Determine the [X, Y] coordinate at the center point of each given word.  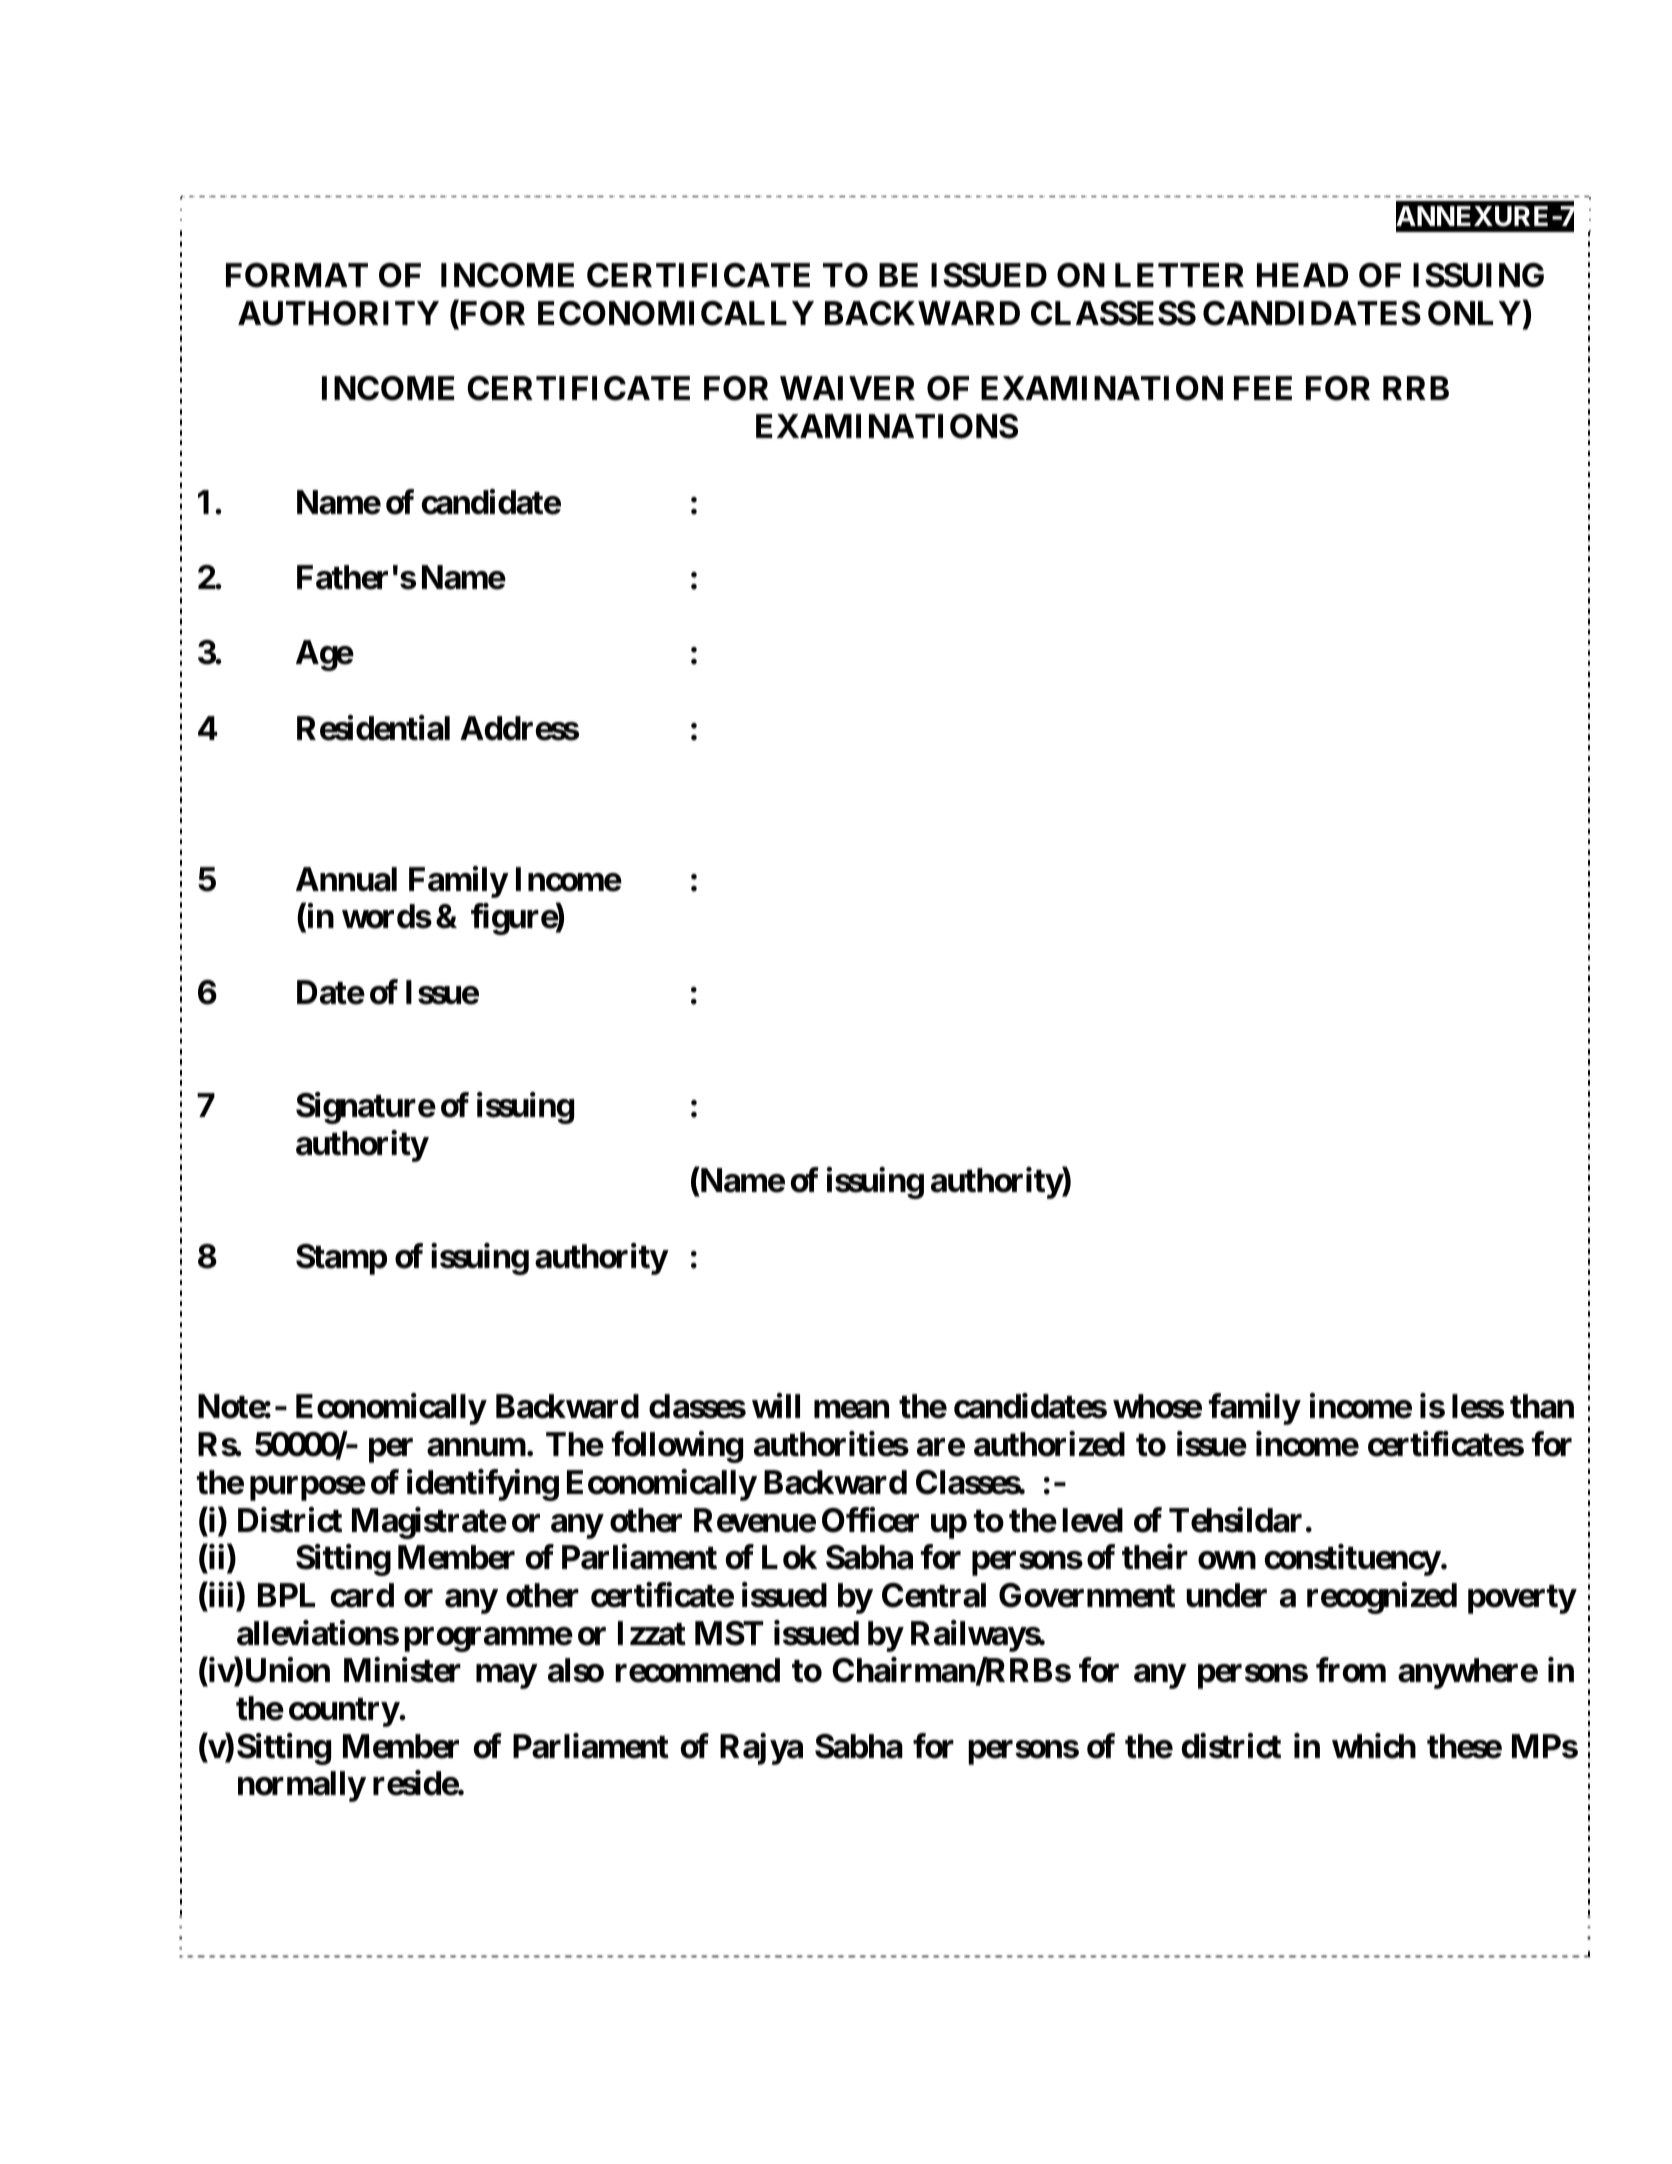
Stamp [341, 1259]
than [1542, 1406]
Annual [346, 879]
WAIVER [847, 388]
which [1374, 1746]
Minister [402, 1670]
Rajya [761, 1749]
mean [851, 1410]
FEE [1263, 388]
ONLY [1474, 313]
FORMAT [297, 275]
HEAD [1302, 275]
